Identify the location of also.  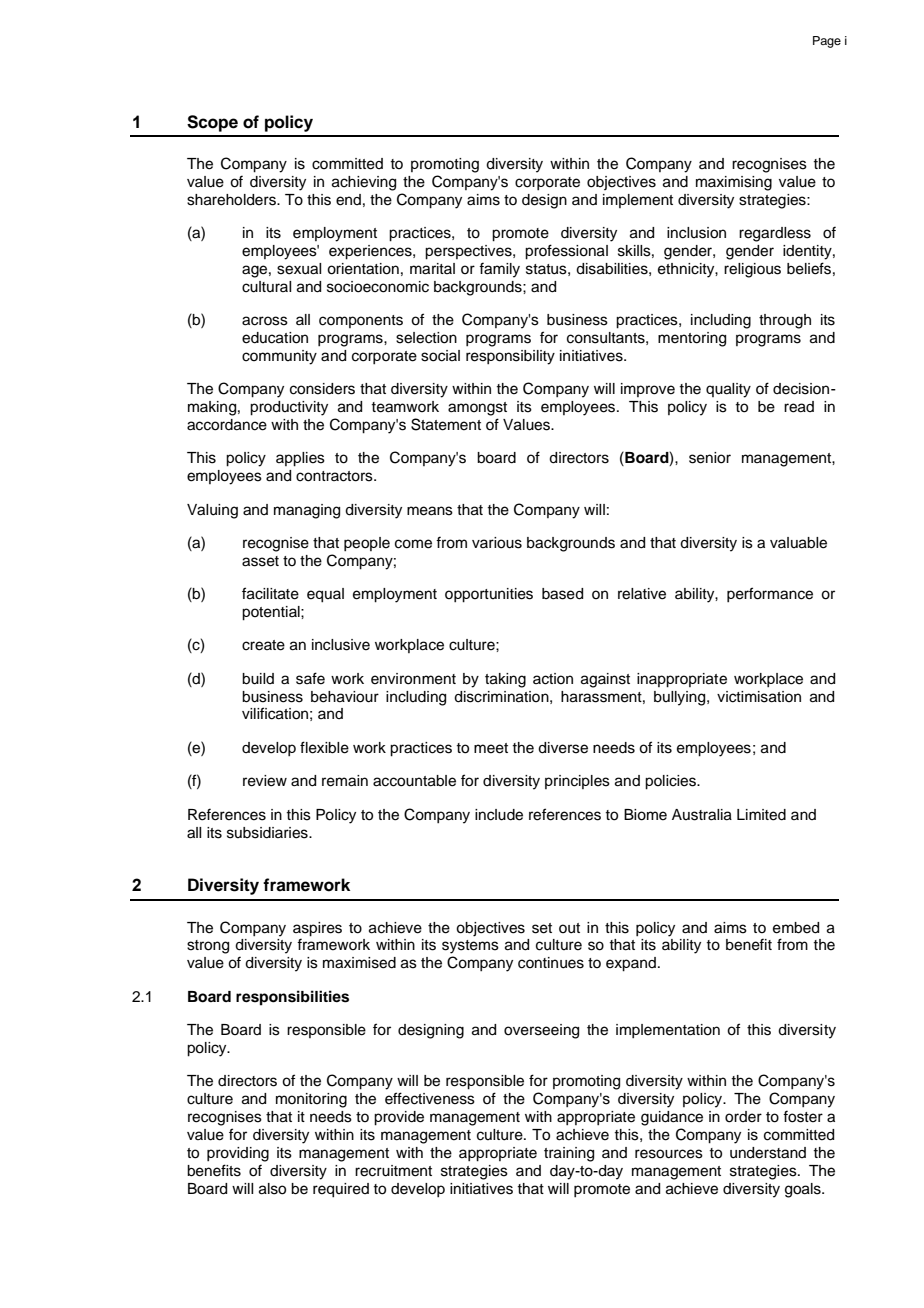
(272, 1189).
